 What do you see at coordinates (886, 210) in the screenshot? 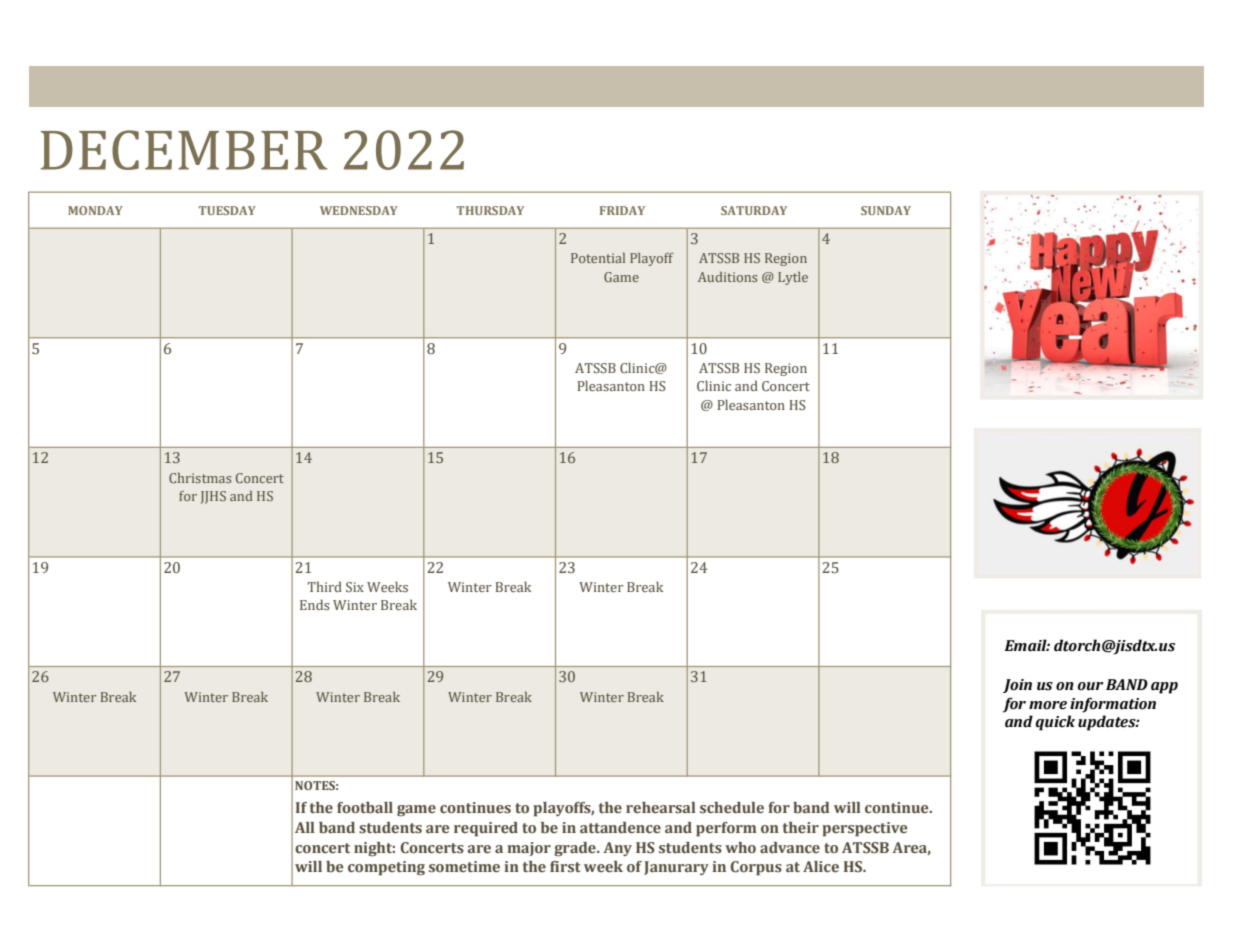
I see `SUNDAY` at bounding box center [886, 210].
